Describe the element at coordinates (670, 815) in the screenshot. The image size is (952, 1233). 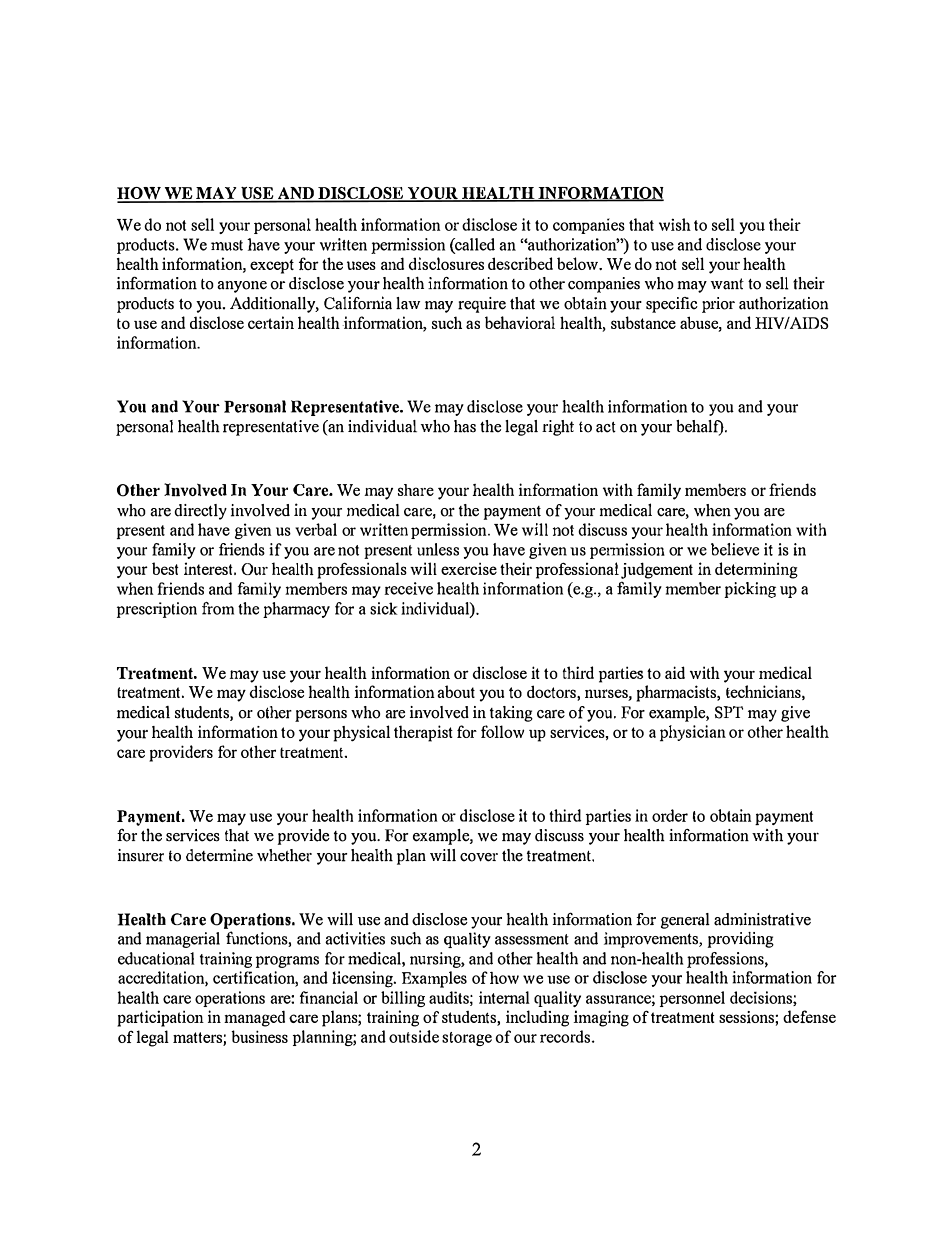
I see `order` at that location.
